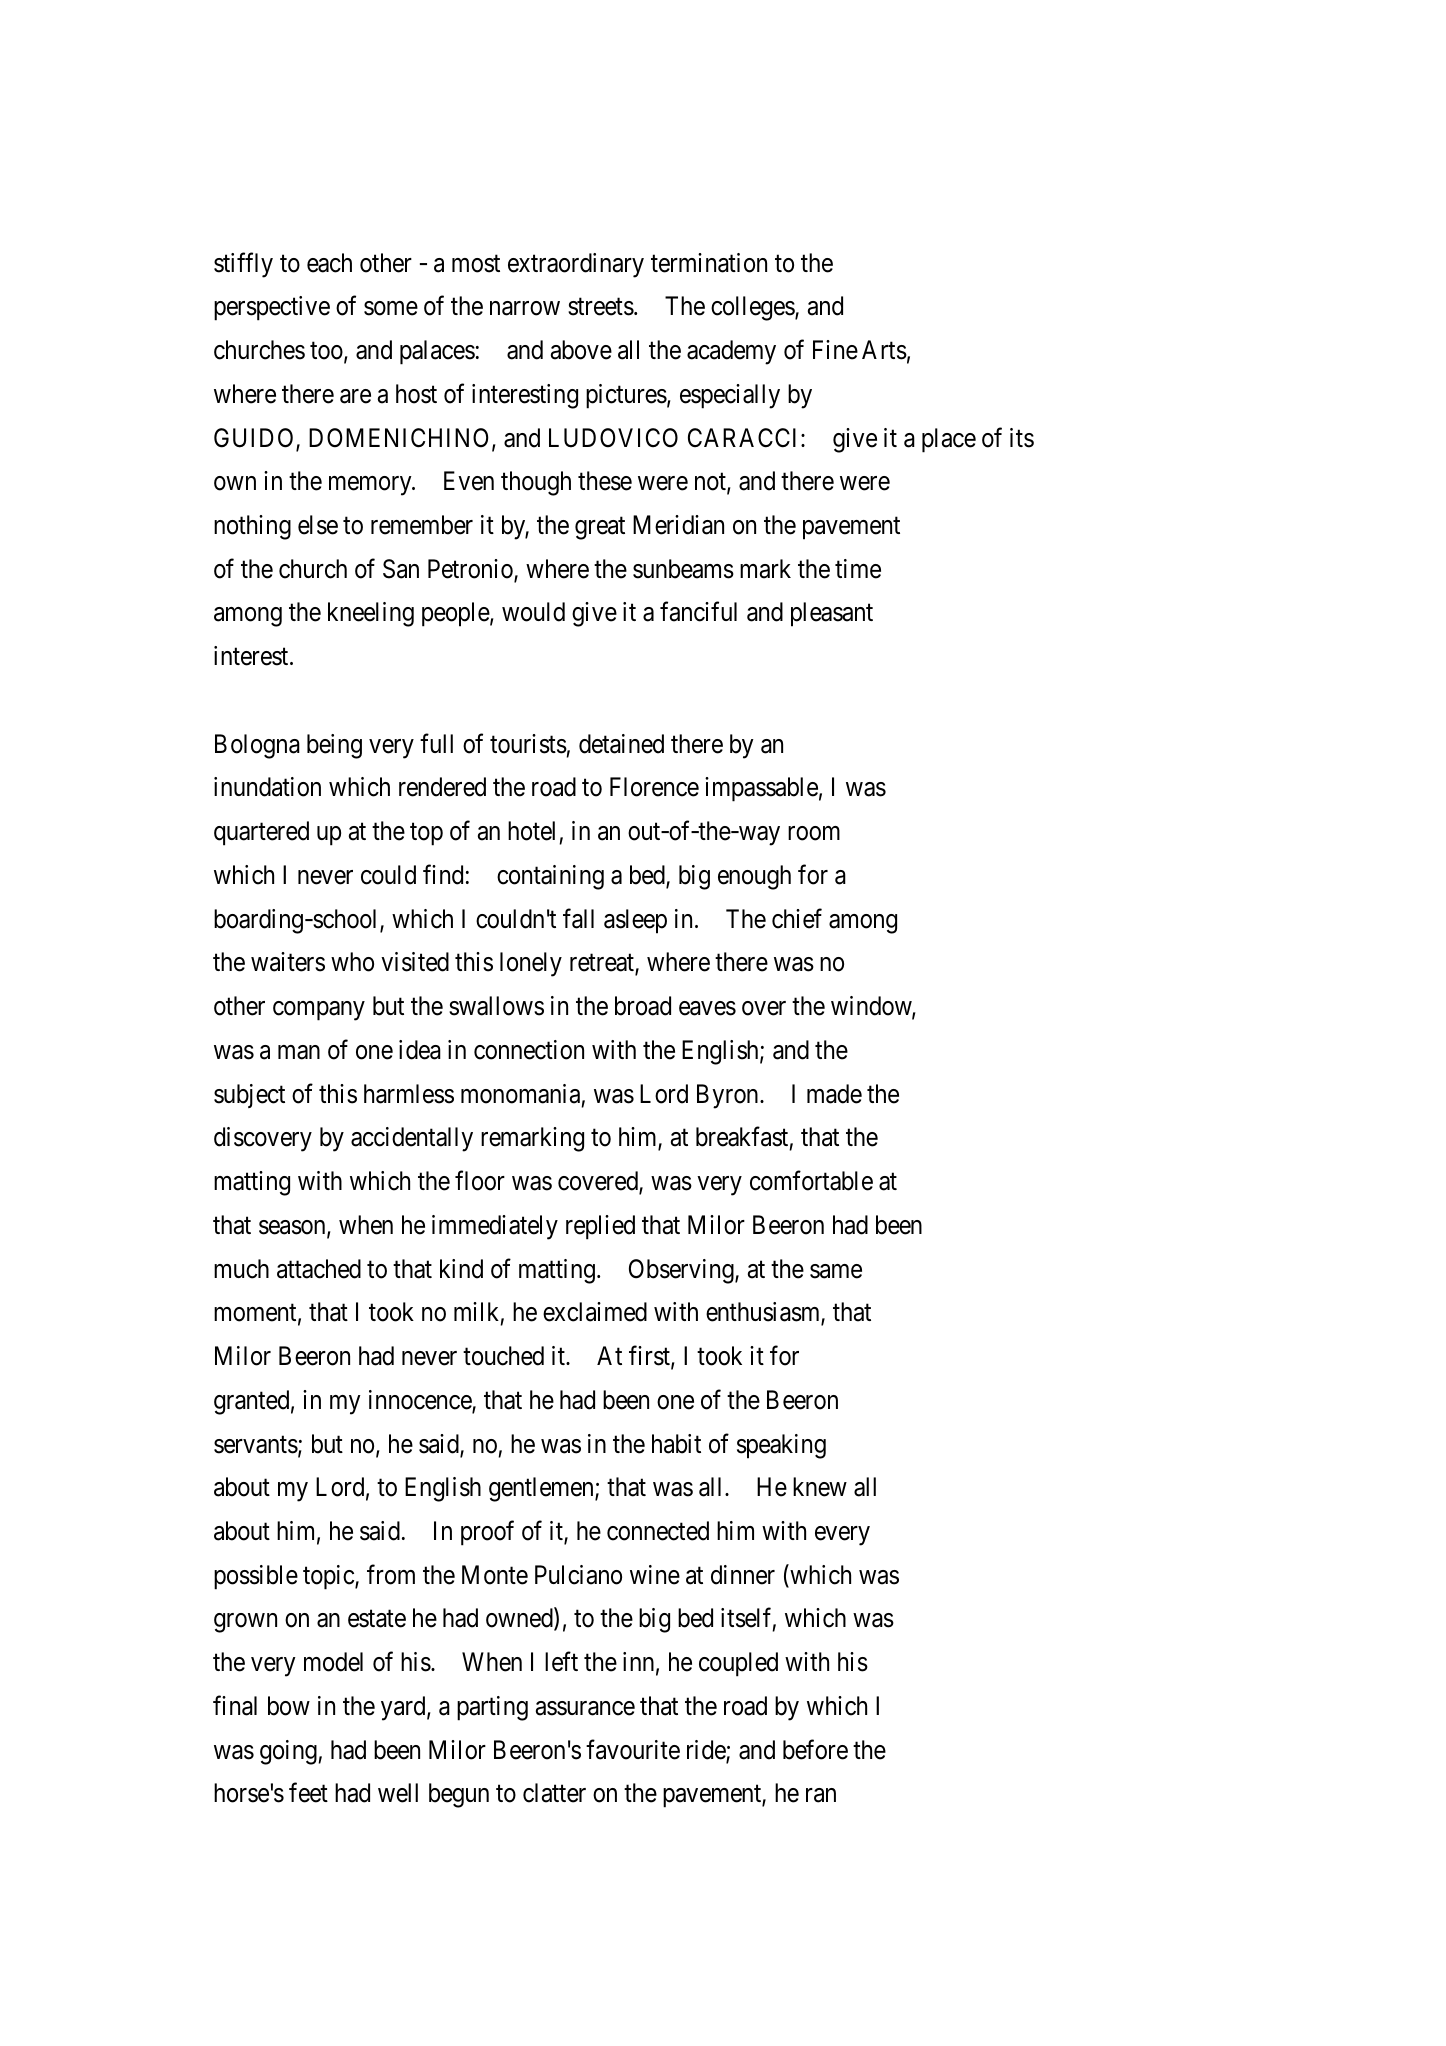 Image resolution: width=1446 pixels, height=2046 pixels. Describe the element at coordinates (834, 1094) in the page. I see `made` at that location.
